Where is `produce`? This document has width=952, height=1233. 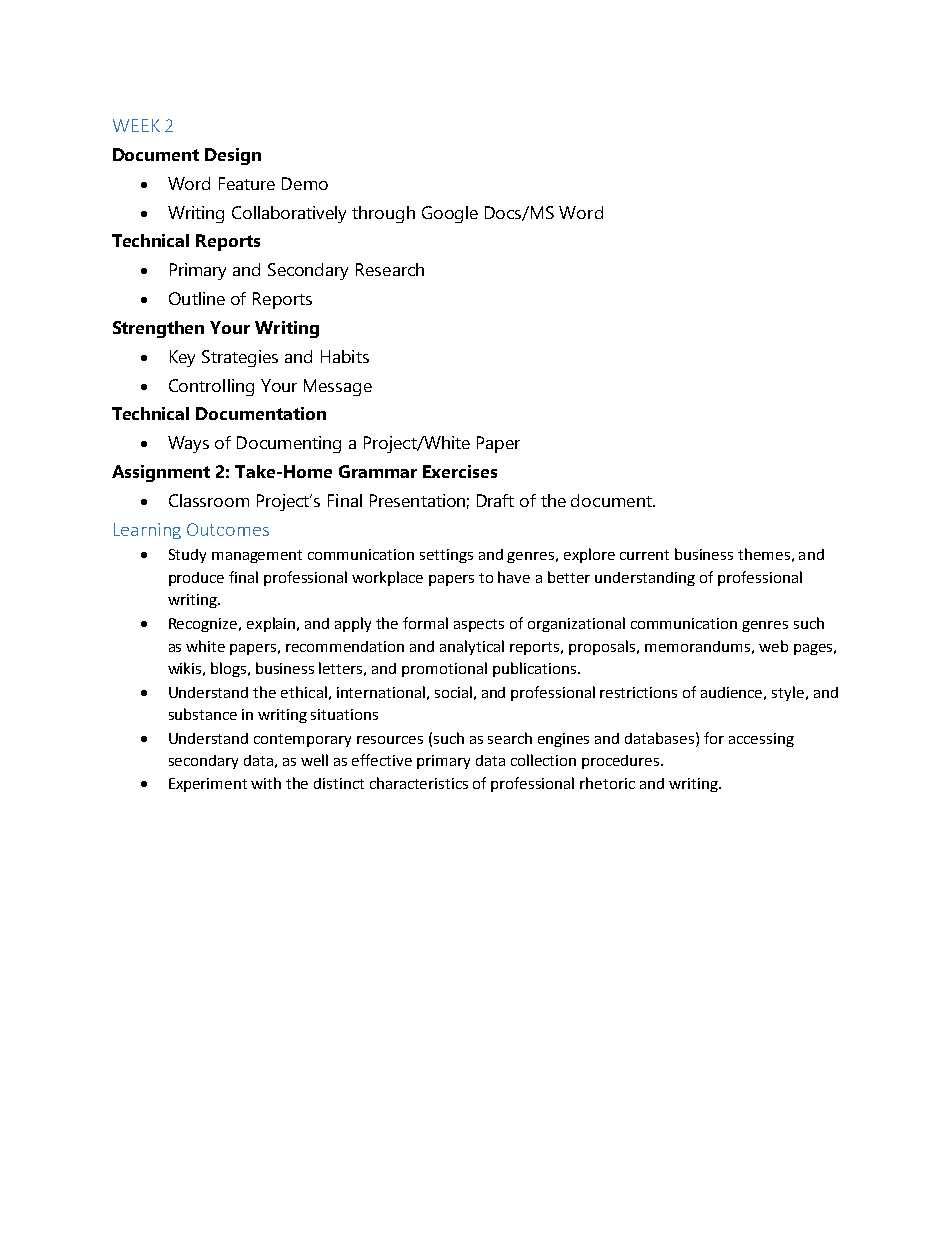 produce is located at coordinates (196, 579).
